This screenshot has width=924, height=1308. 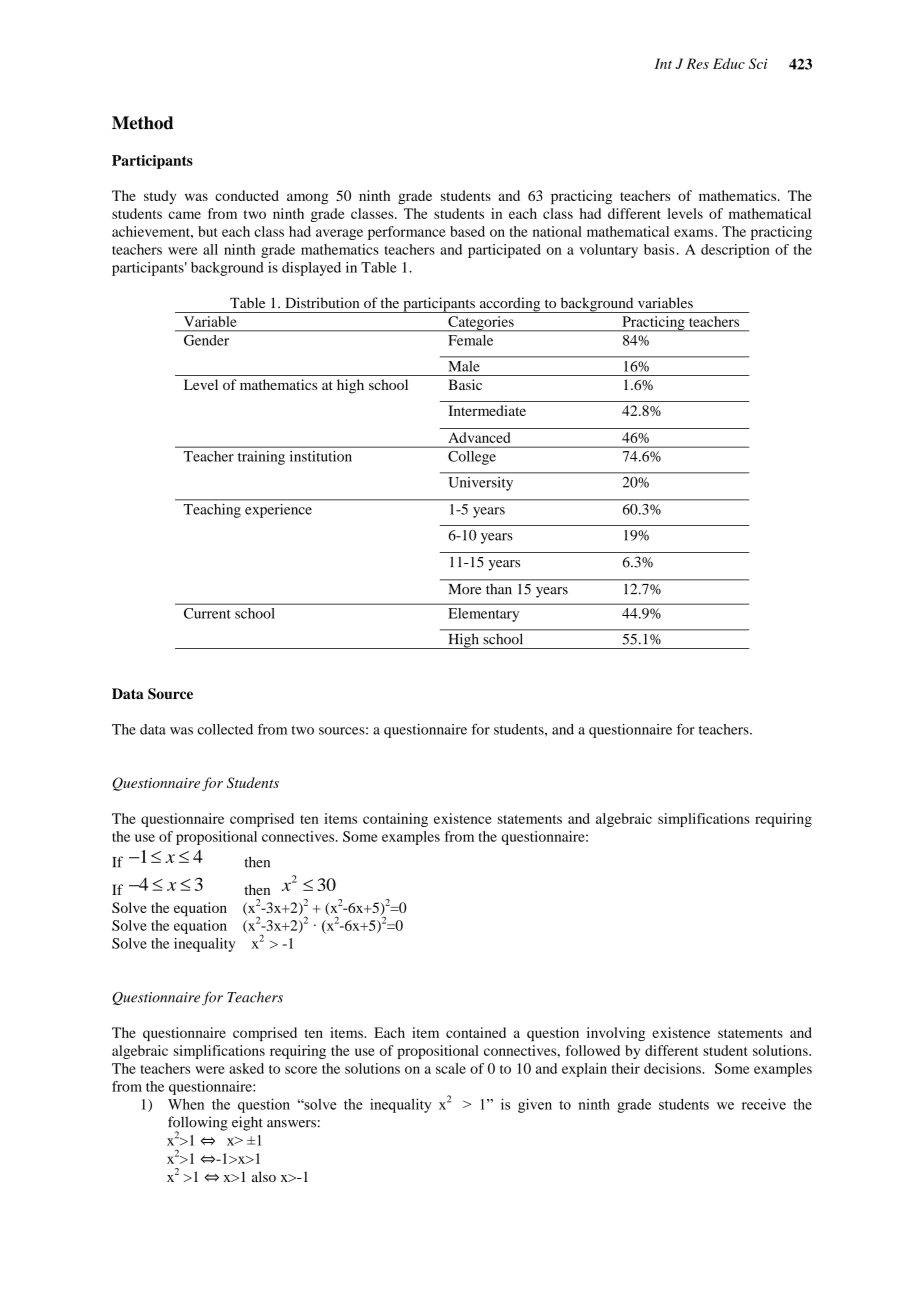 I want to click on based, so click(x=467, y=231).
